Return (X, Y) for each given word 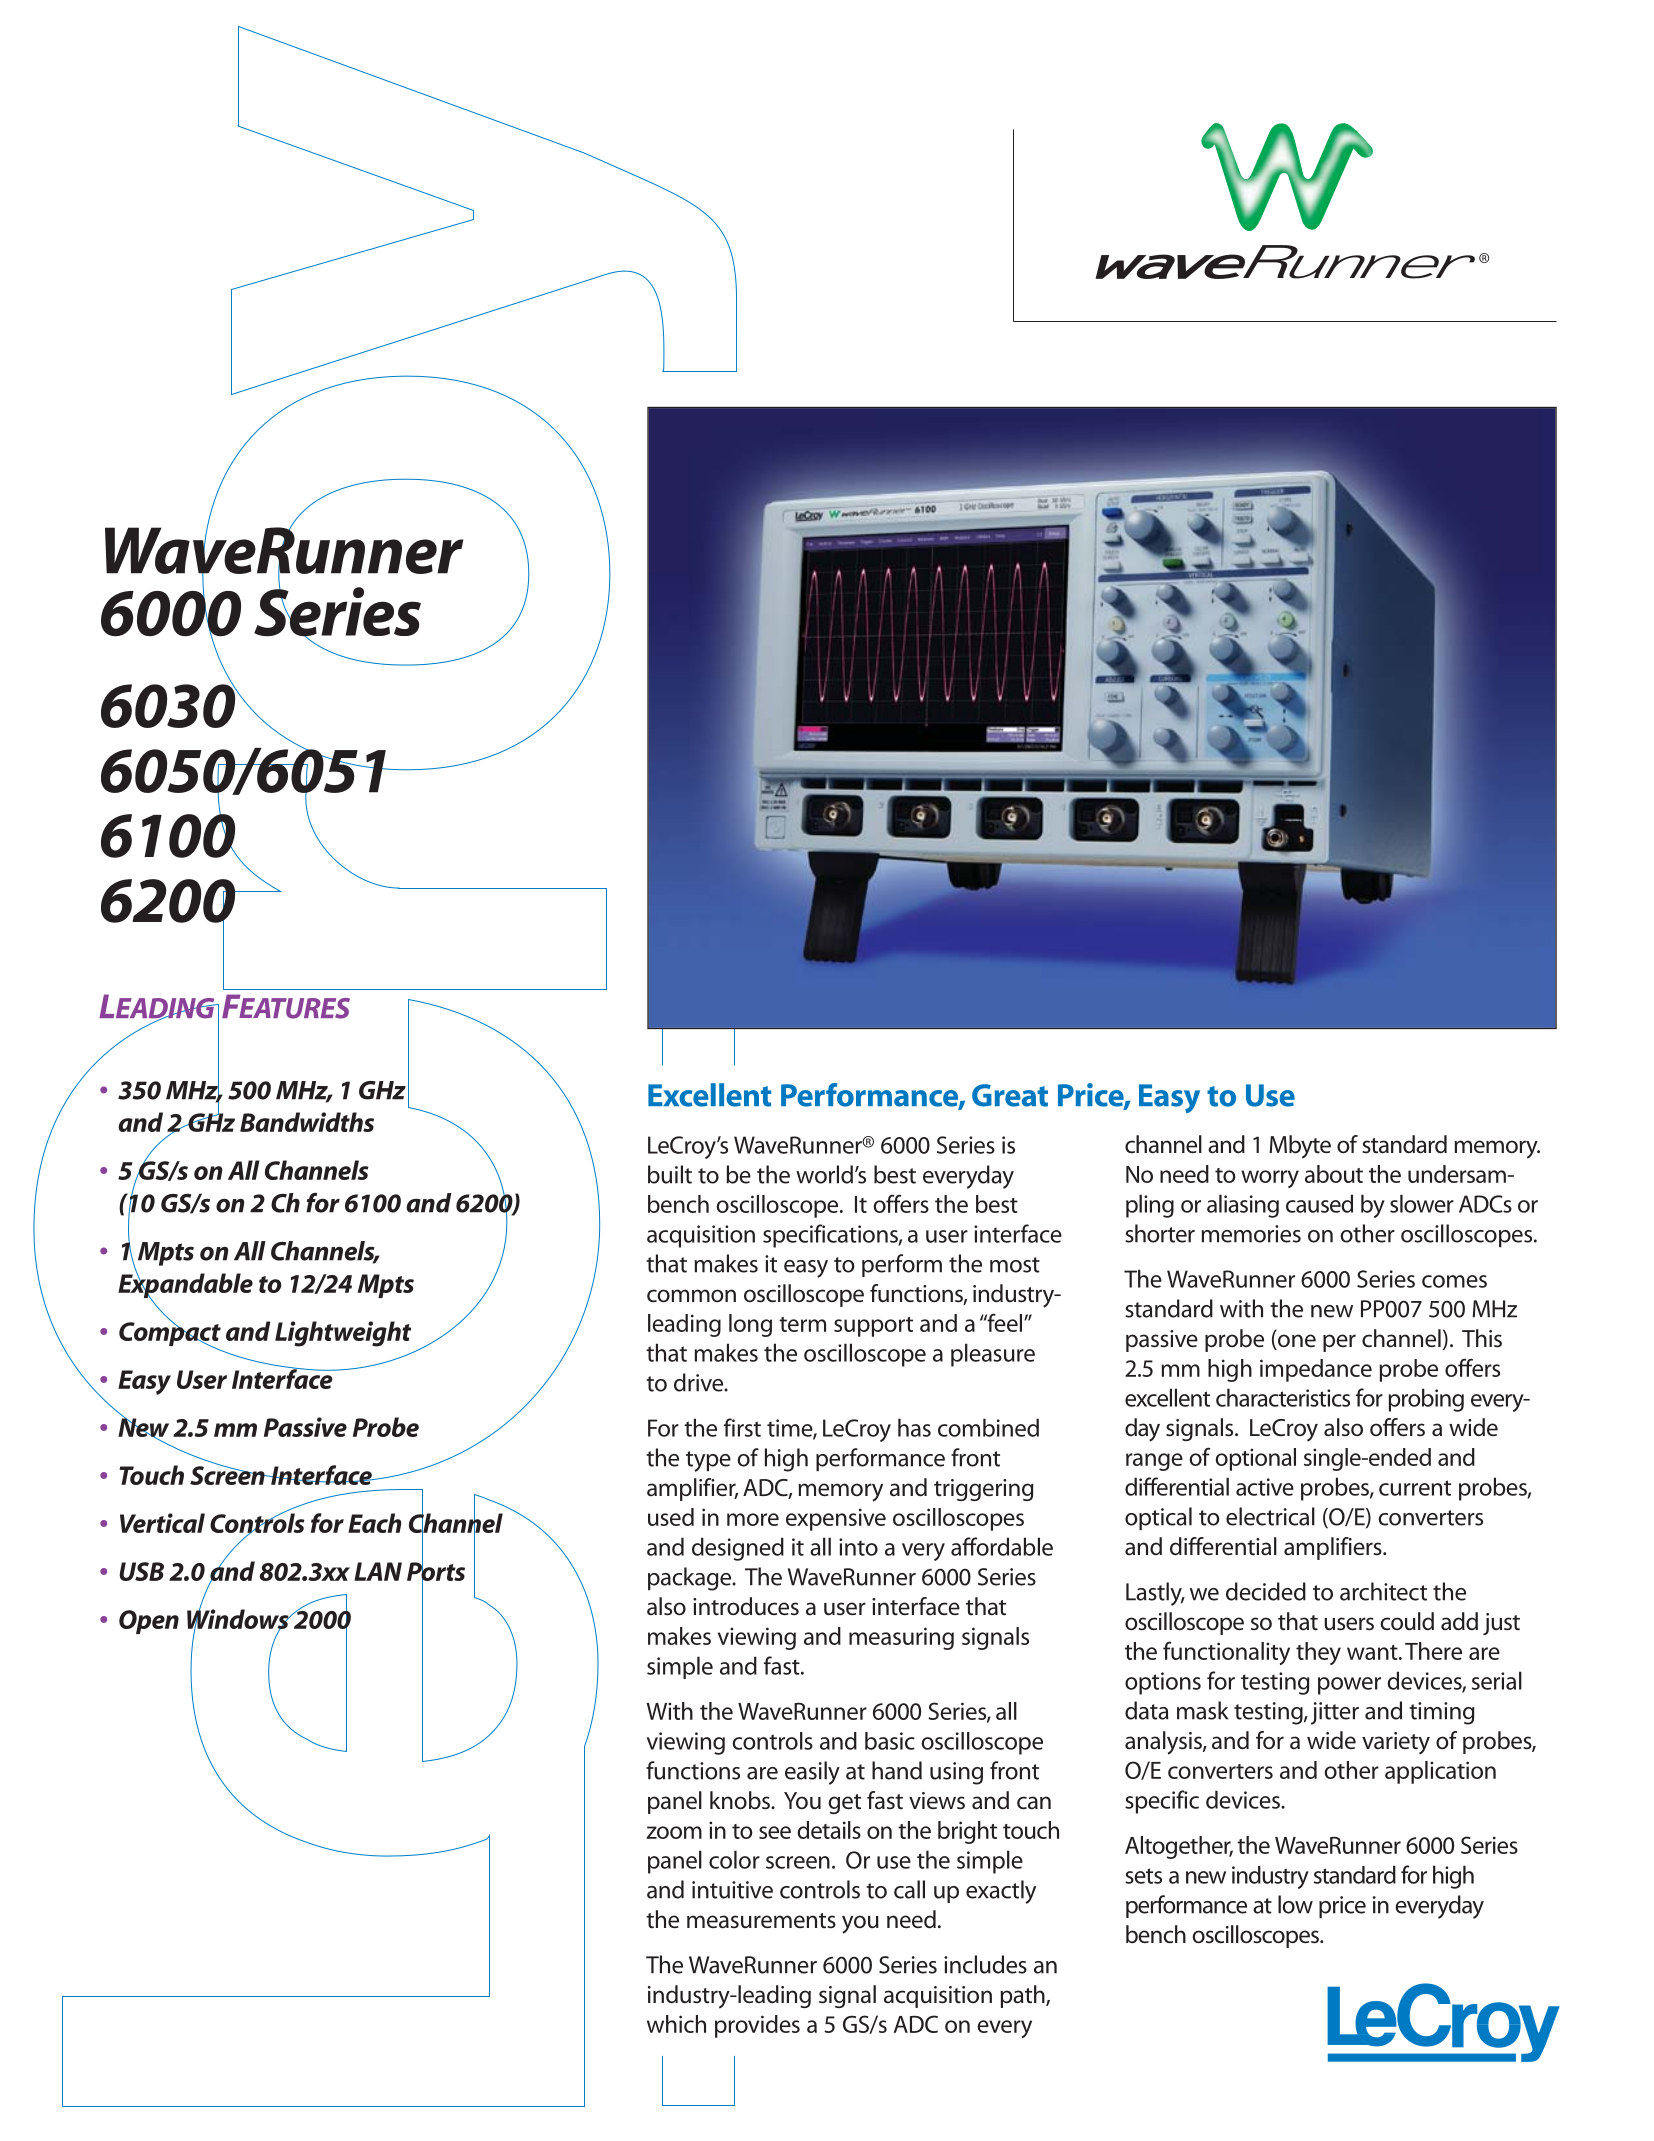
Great (1010, 1095)
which (676, 2024)
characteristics (1283, 1397)
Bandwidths (307, 1122)
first (742, 1427)
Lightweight (343, 1334)
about (1334, 1174)
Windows (239, 1619)
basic (890, 1741)
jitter (1335, 1713)
